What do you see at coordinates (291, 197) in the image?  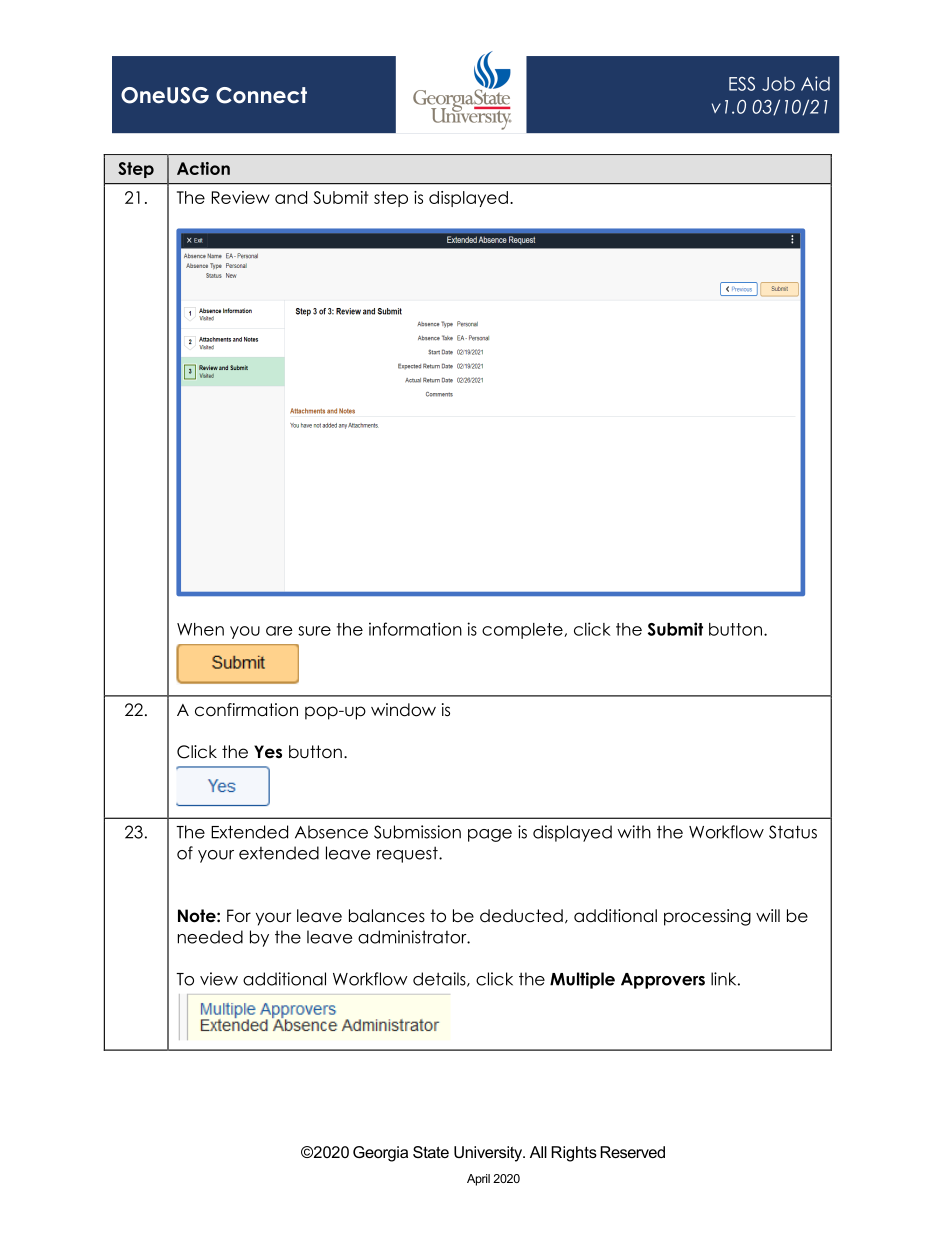 I see `and` at bounding box center [291, 197].
